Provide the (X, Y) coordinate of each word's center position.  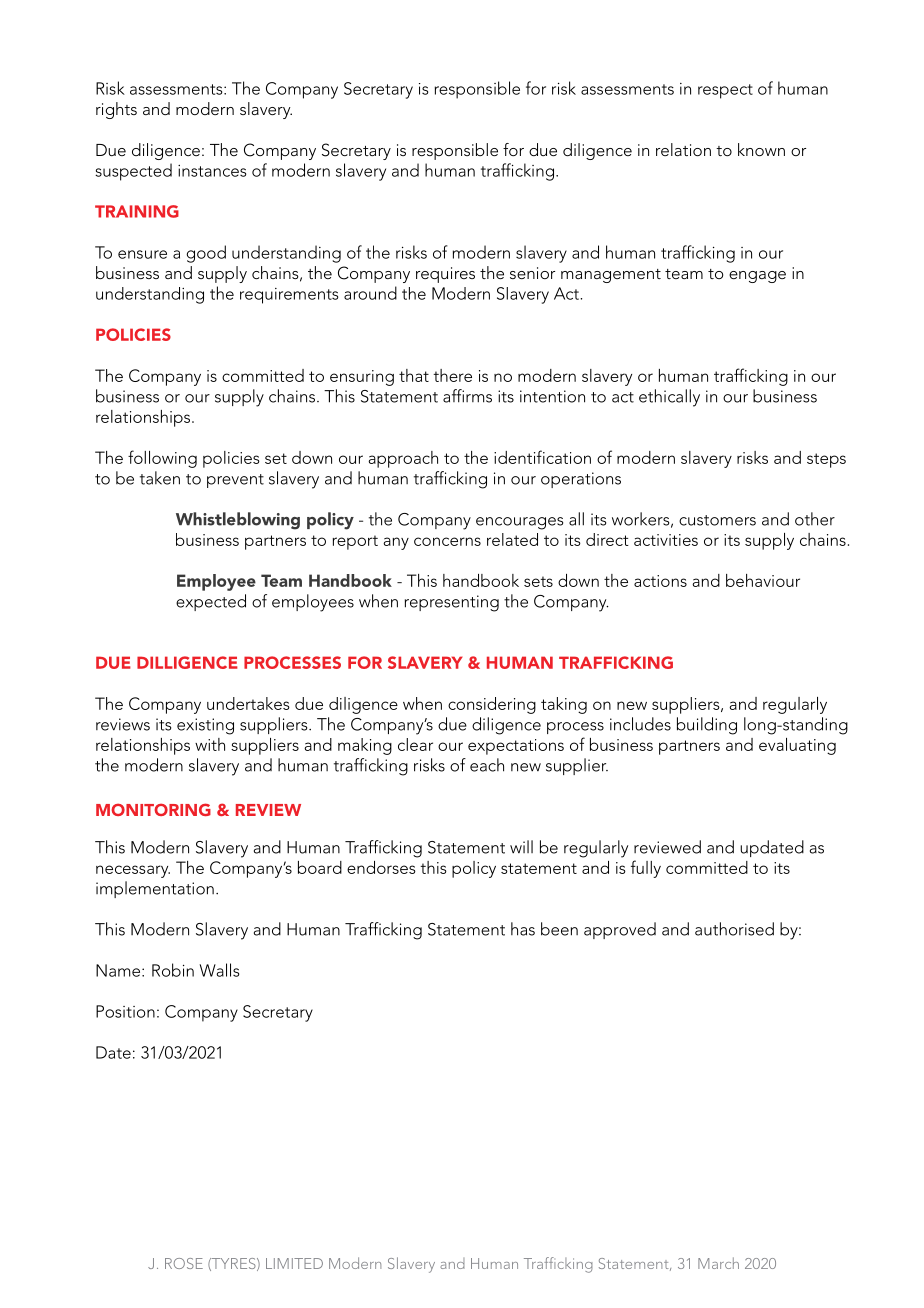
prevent (235, 481)
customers (717, 520)
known (761, 149)
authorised (734, 929)
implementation (155, 889)
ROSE (184, 1263)
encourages (519, 523)
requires (445, 275)
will (521, 847)
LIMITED (294, 1263)
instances (212, 171)
